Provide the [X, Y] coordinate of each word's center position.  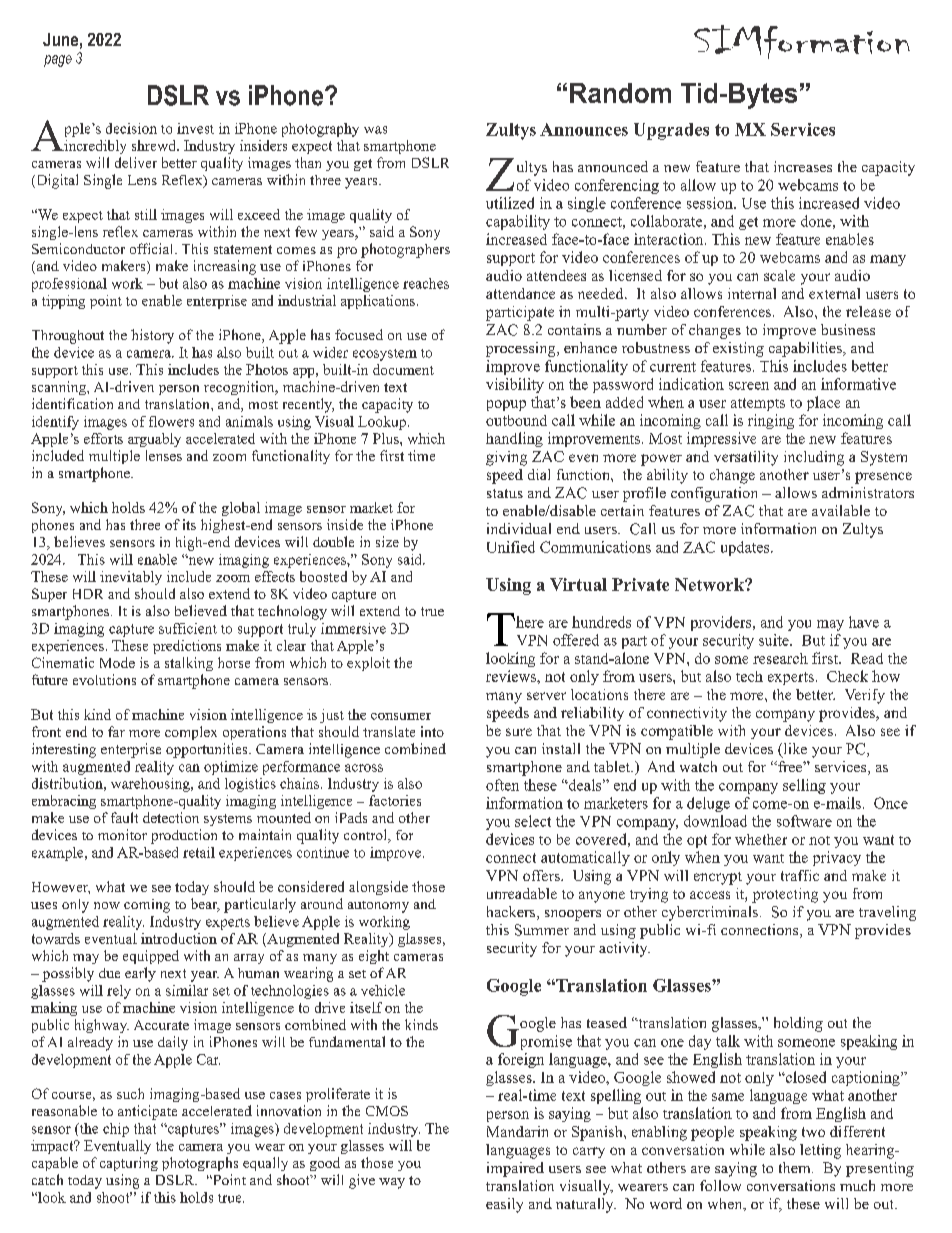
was [375, 130]
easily [504, 1205]
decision [131, 128]
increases [803, 166]
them [796, 1167]
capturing [129, 1164]
